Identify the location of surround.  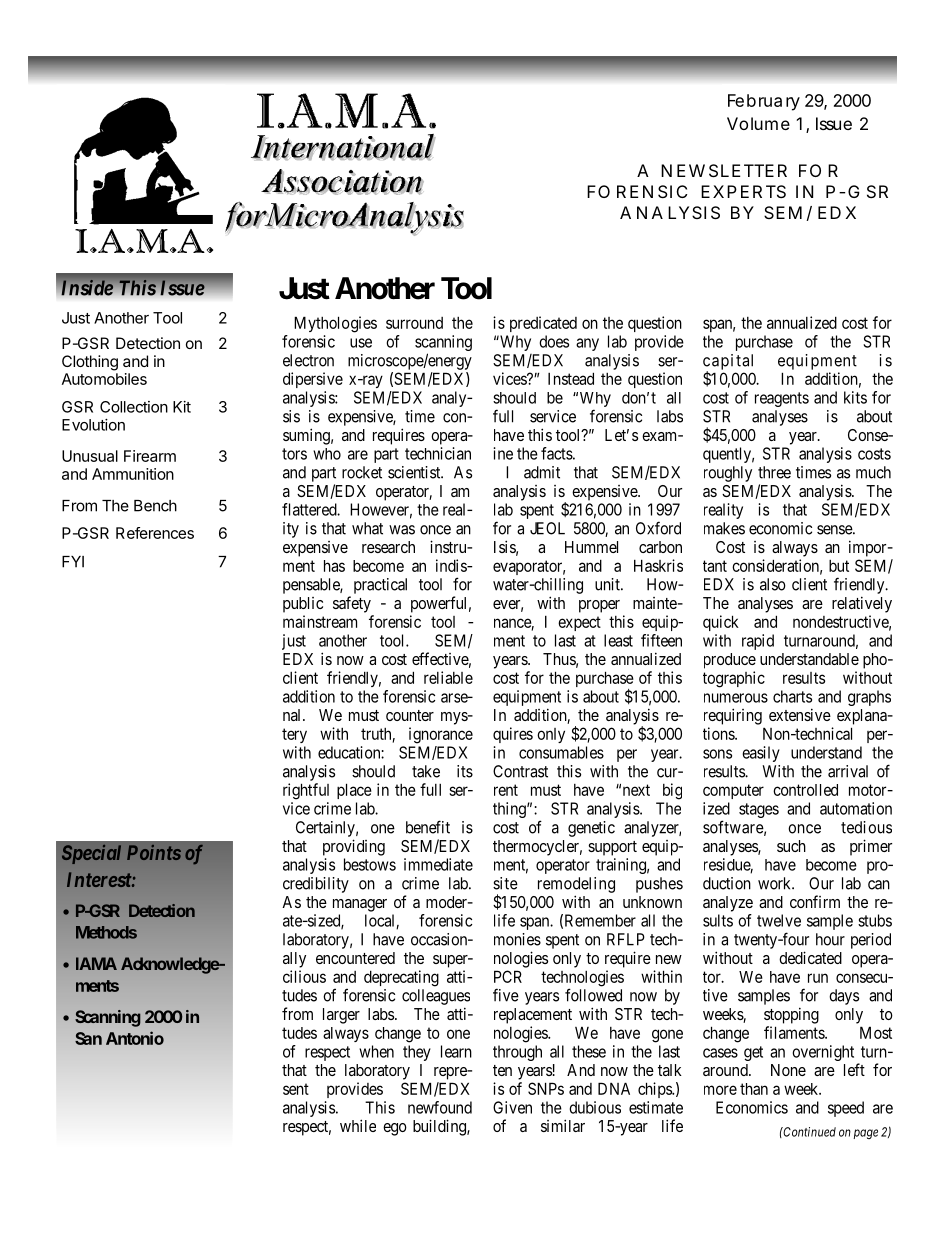
(414, 323).
